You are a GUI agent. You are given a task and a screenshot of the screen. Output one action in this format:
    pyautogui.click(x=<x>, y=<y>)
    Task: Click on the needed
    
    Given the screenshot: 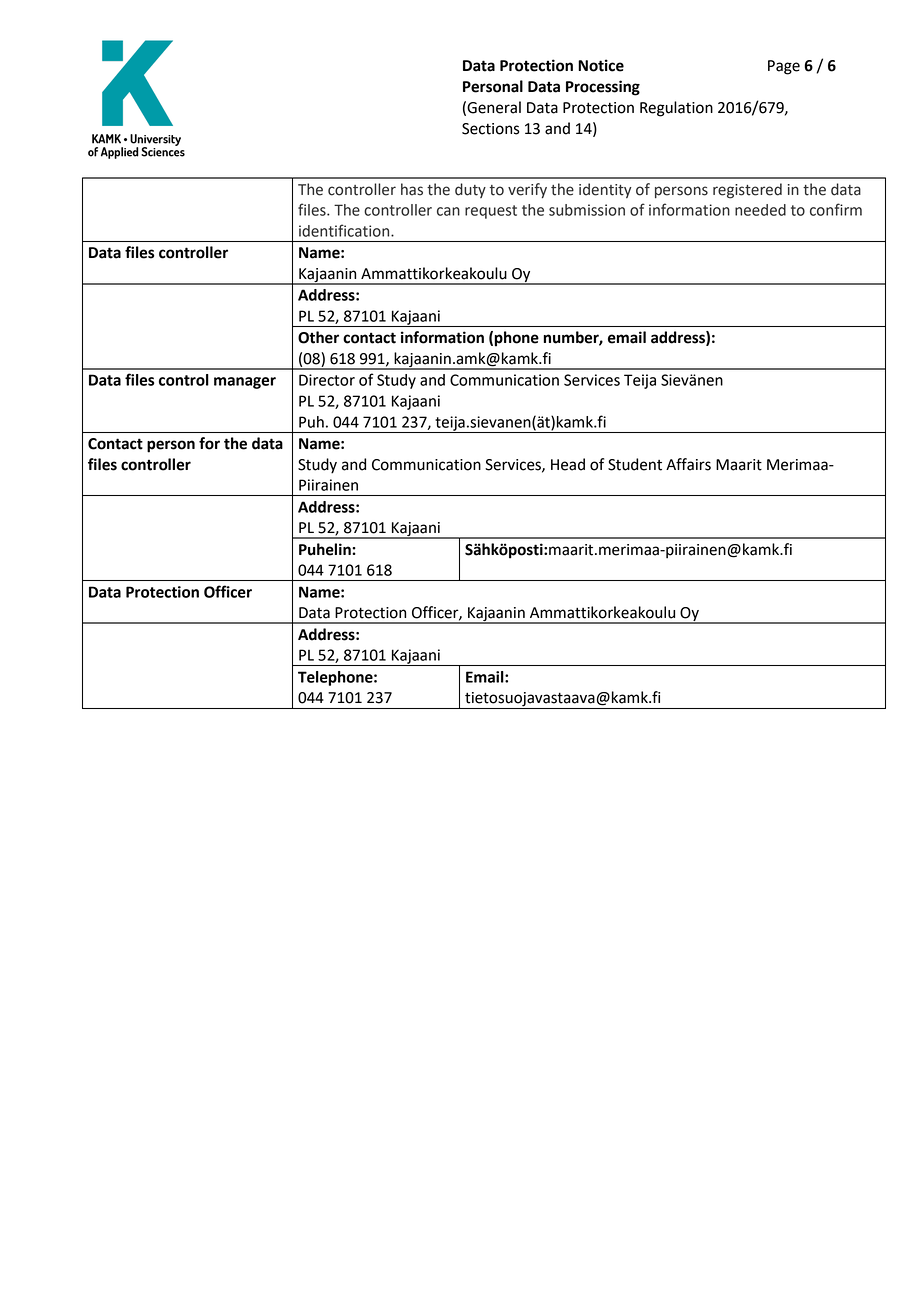 What is the action you would take?
    pyautogui.click(x=760, y=210)
